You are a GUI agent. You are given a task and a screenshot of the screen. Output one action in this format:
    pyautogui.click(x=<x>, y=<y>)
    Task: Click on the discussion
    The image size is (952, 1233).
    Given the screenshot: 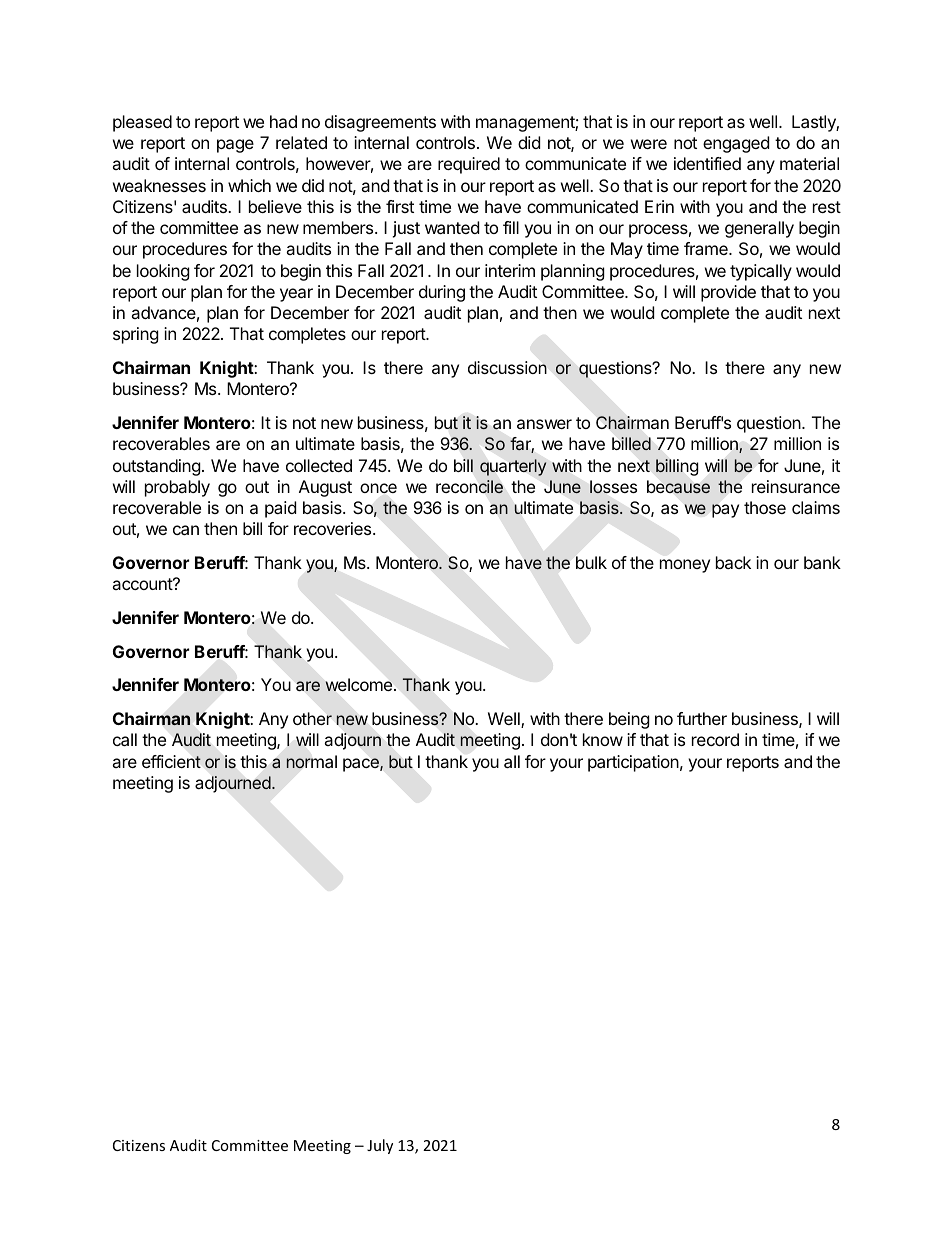 What is the action you would take?
    pyautogui.click(x=507, y=367)
